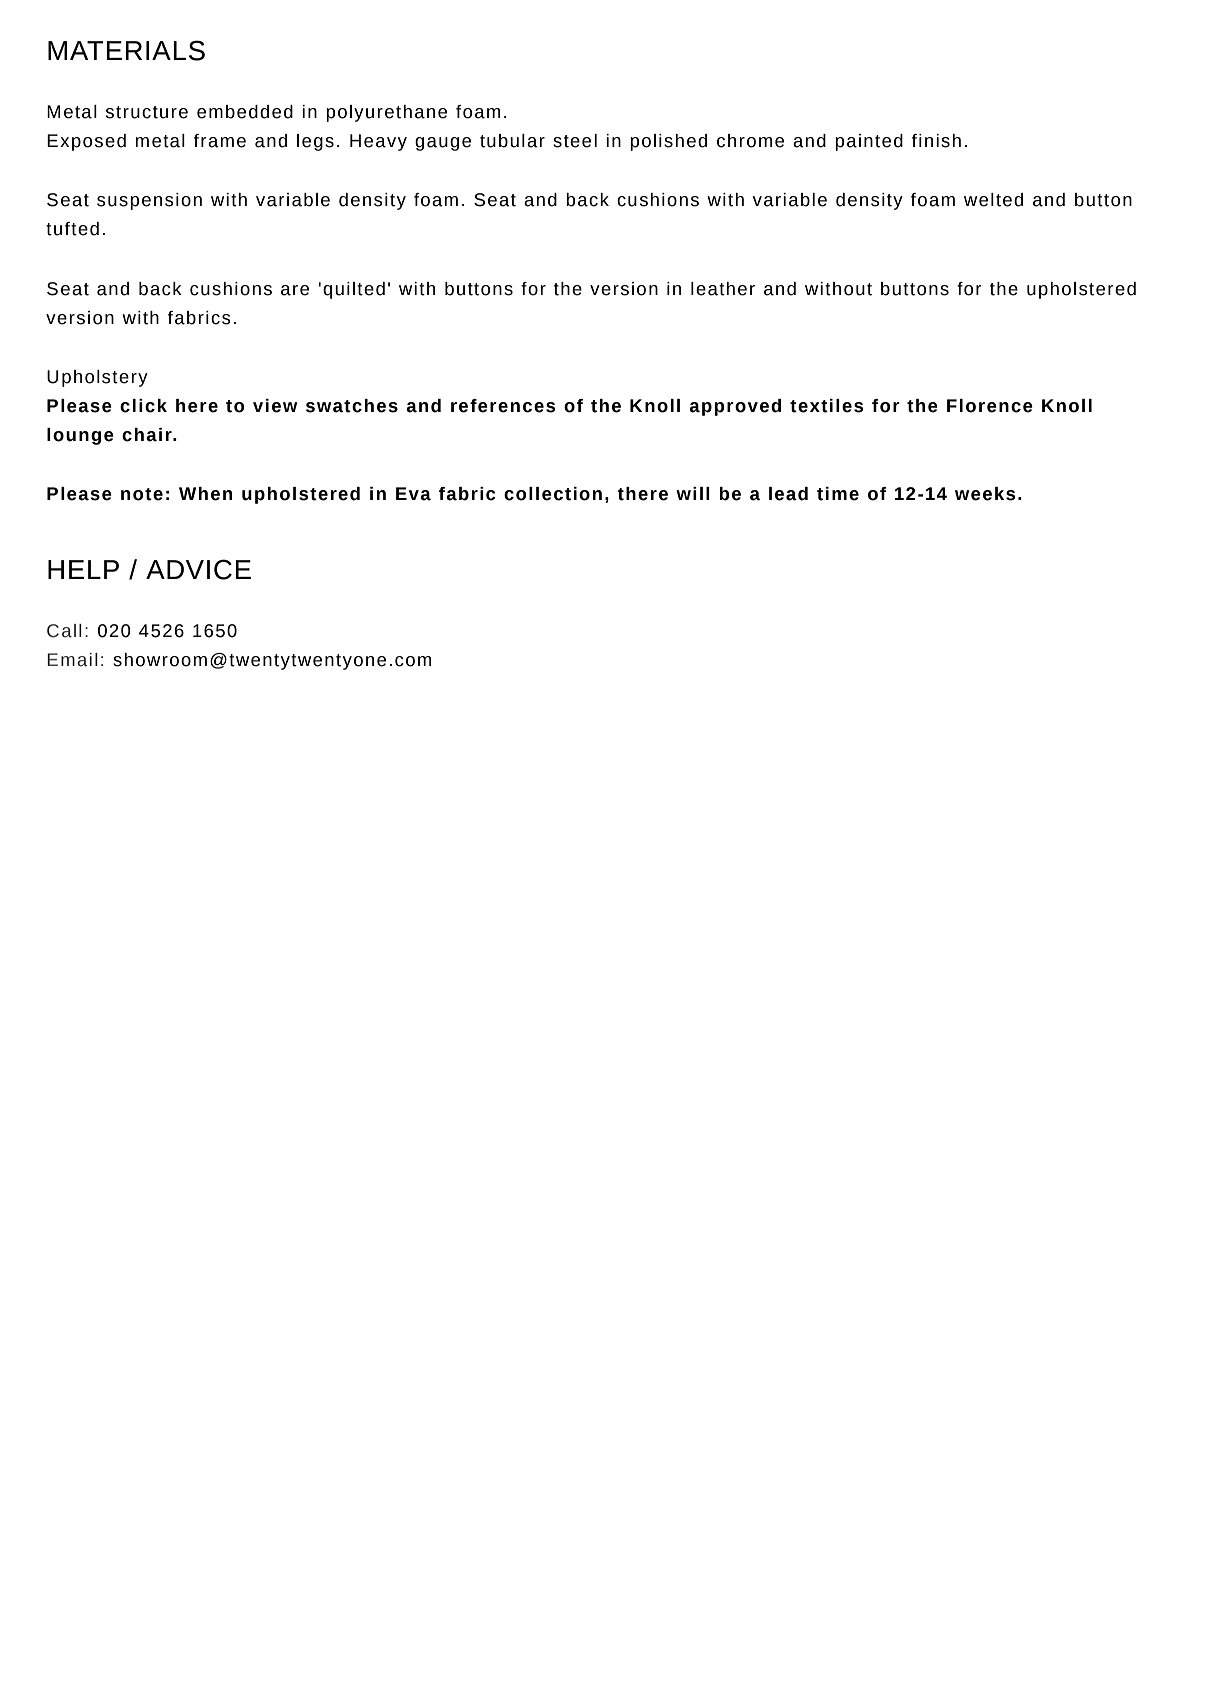 The height and width of the screenshot is (1708, 1207). I want to click on MATERIALS, so click(126, 50).
